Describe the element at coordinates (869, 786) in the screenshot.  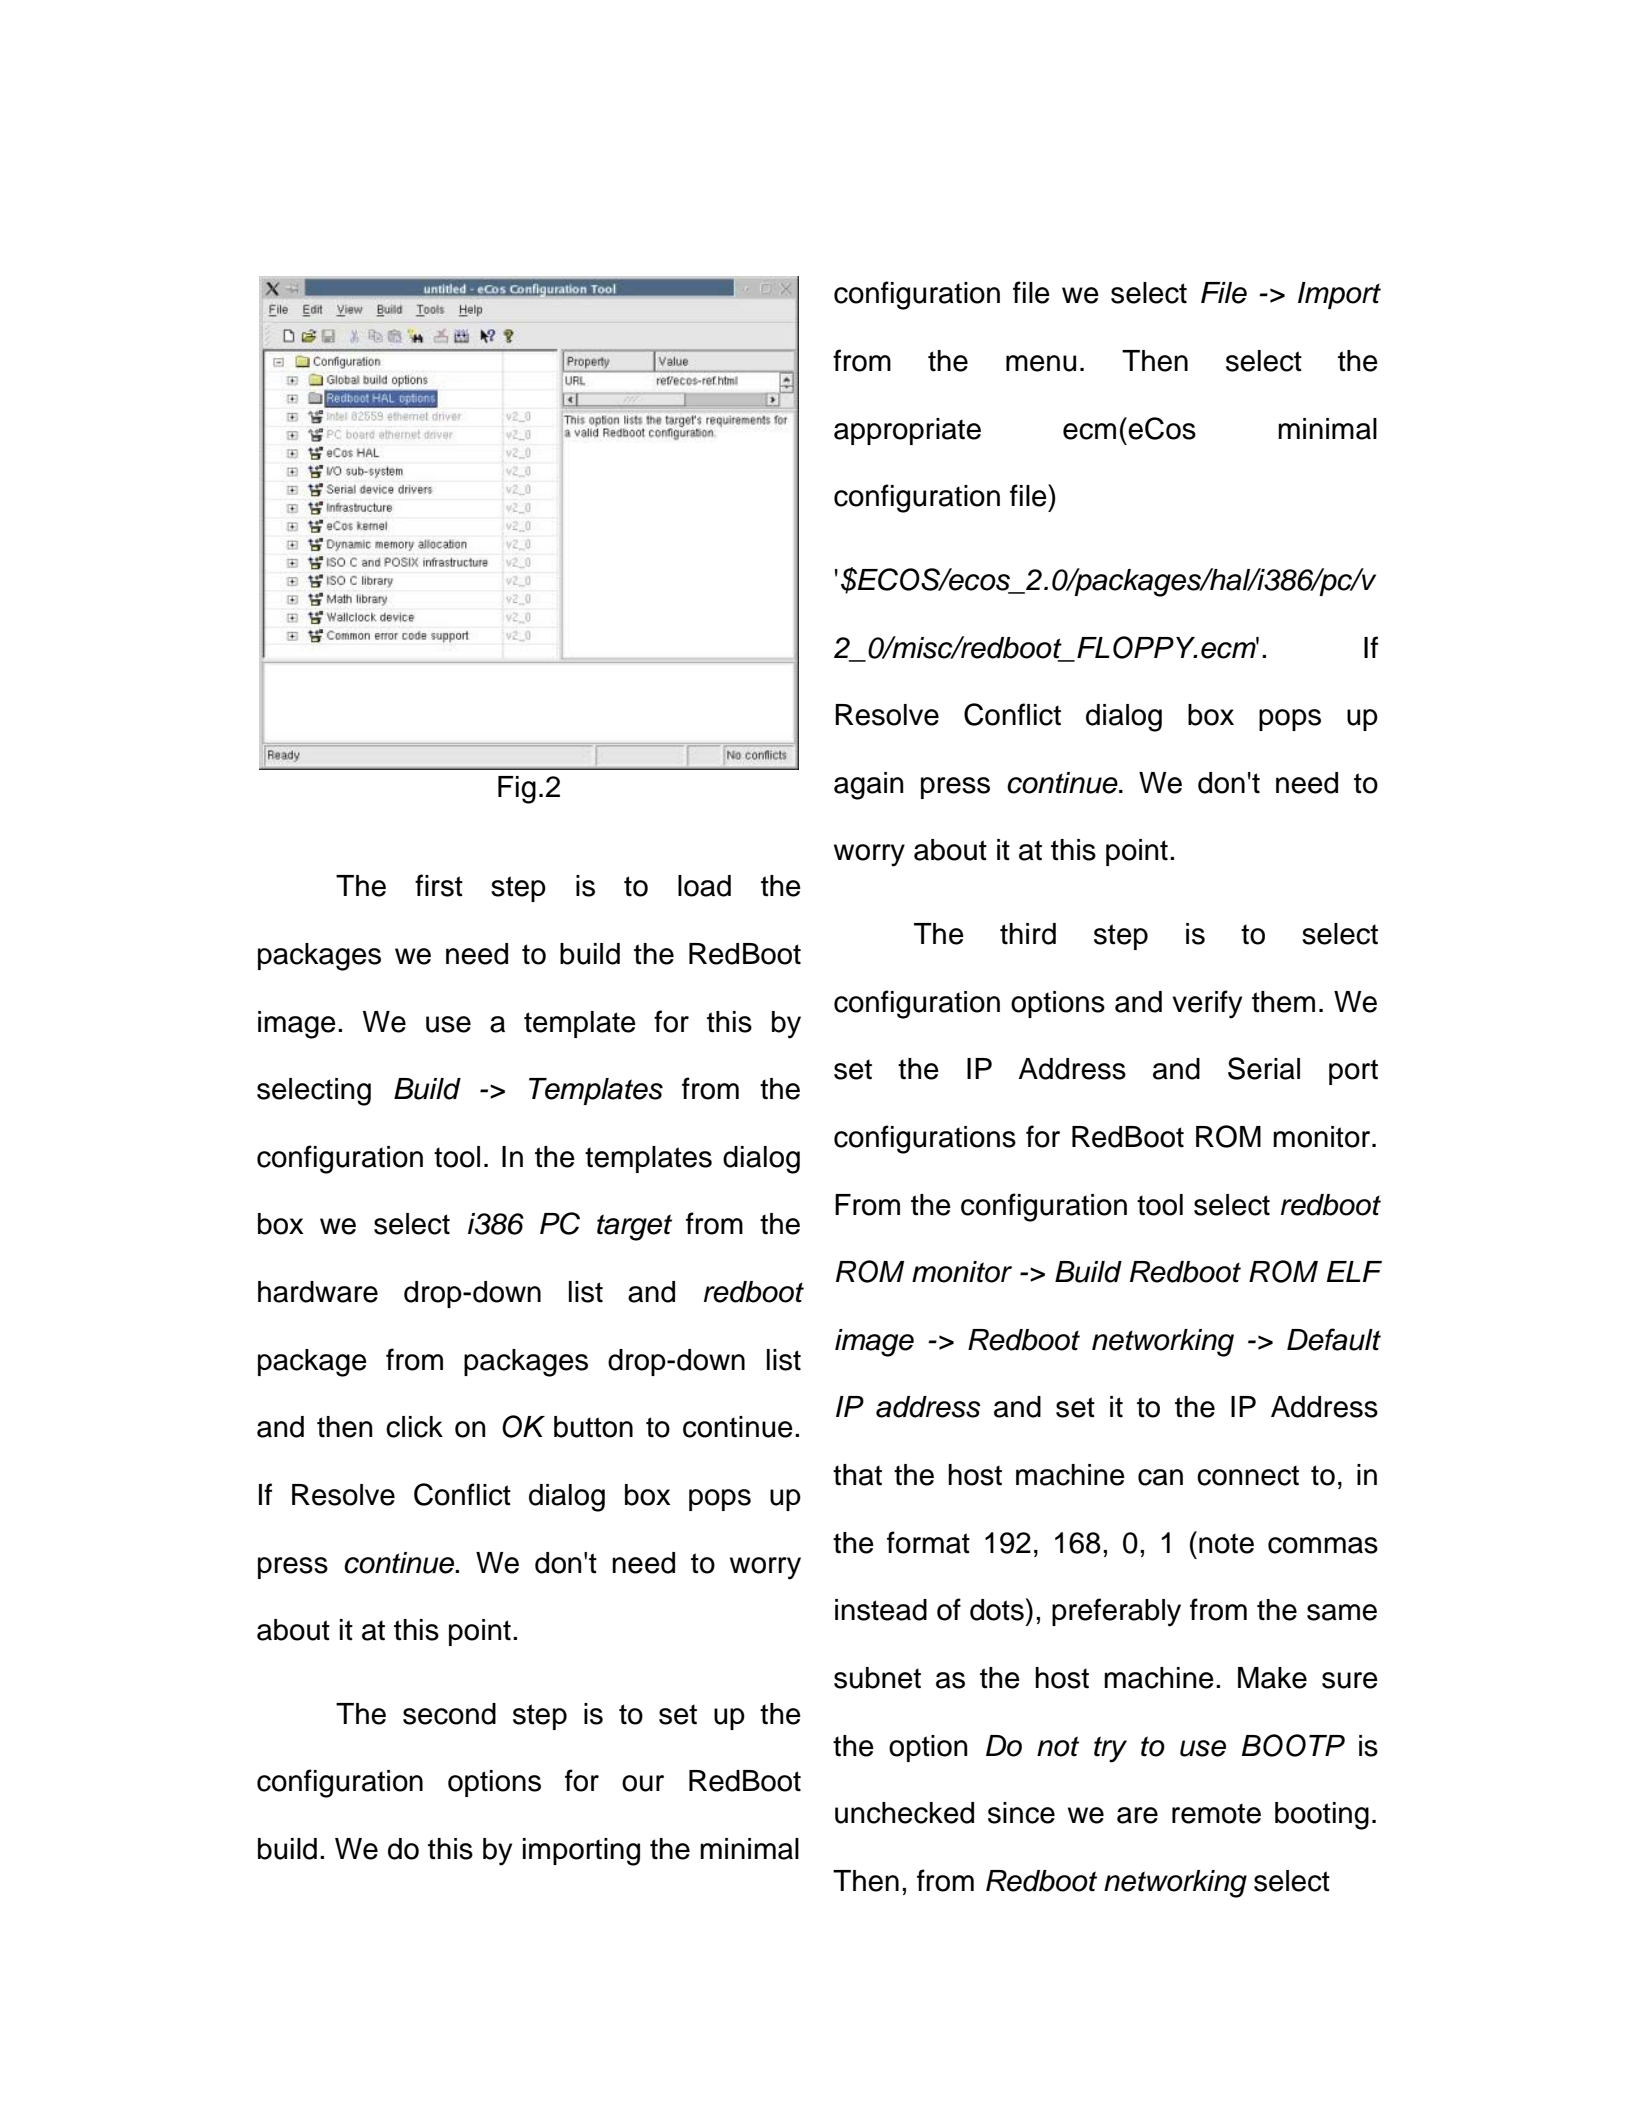
I see `again` at that location.
